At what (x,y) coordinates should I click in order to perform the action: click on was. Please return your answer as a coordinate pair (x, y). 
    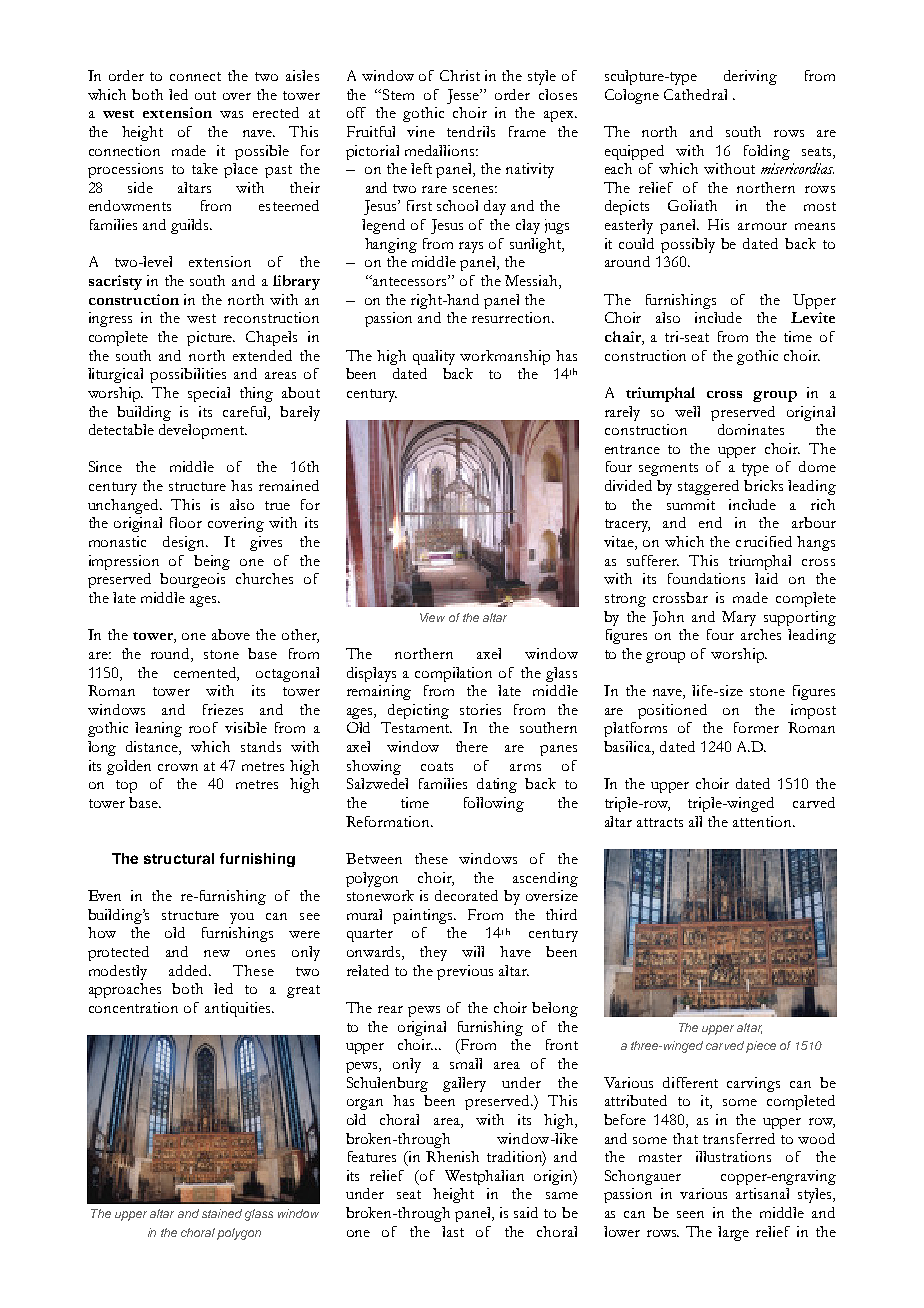
    Looking at the image, I should click on (231, 114).
